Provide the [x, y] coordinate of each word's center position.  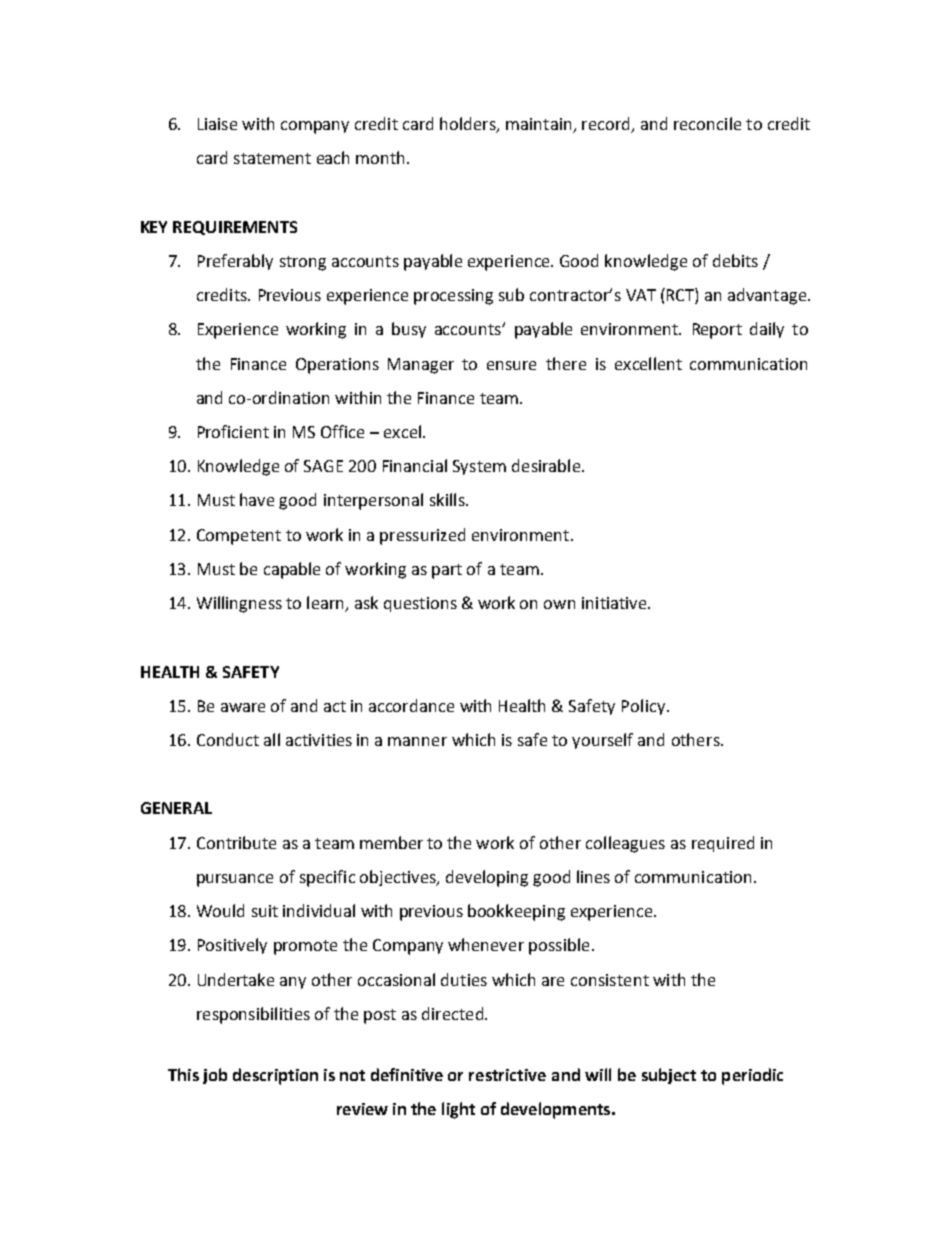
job [215, 1076]
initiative [615, 603]
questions [420, 604]
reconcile [707, 123]
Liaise [217, 124]
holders [469, 125]
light [458, 1110]
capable [292, 570]
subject [669, 1076]
